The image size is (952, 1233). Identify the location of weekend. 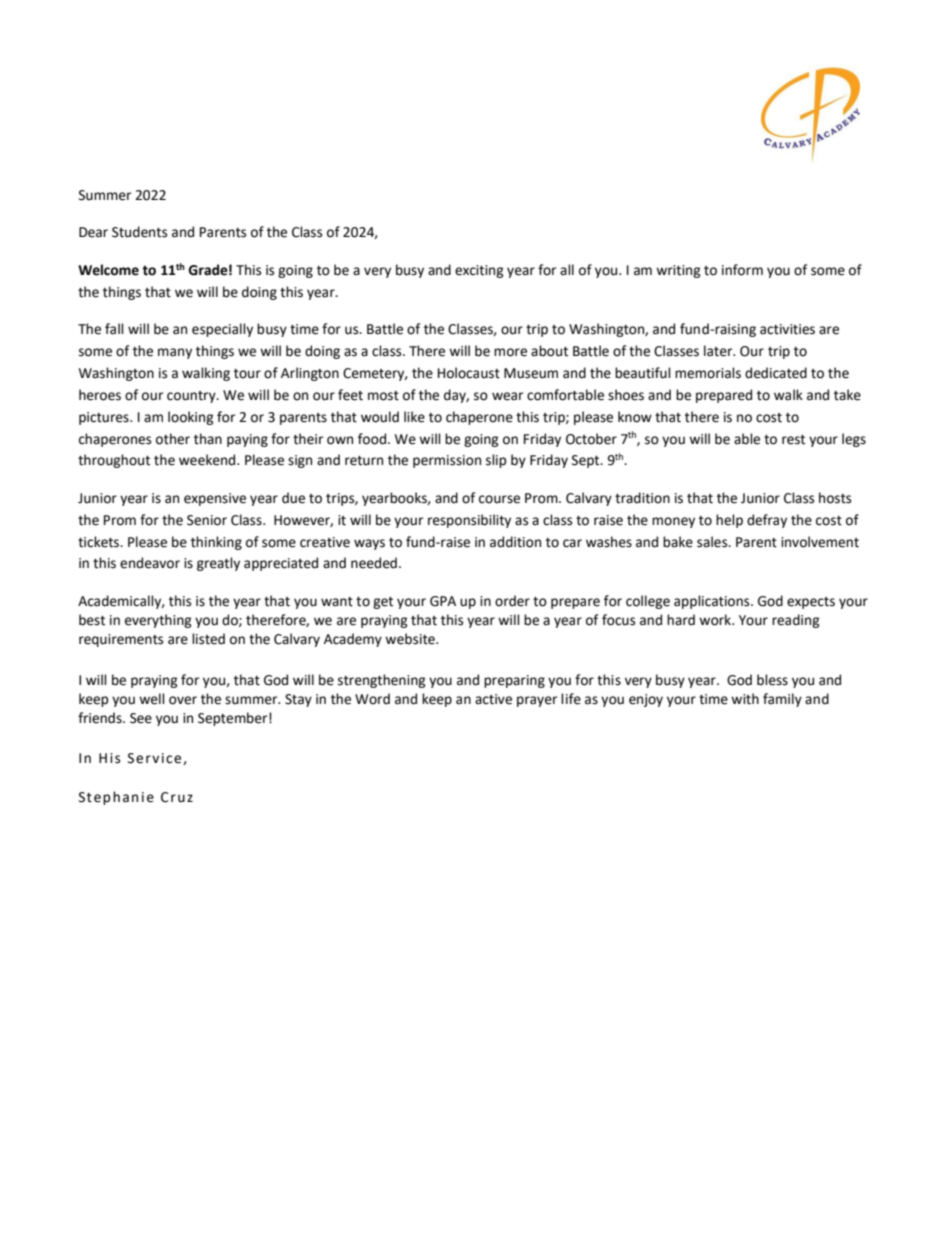
(208, 460).
